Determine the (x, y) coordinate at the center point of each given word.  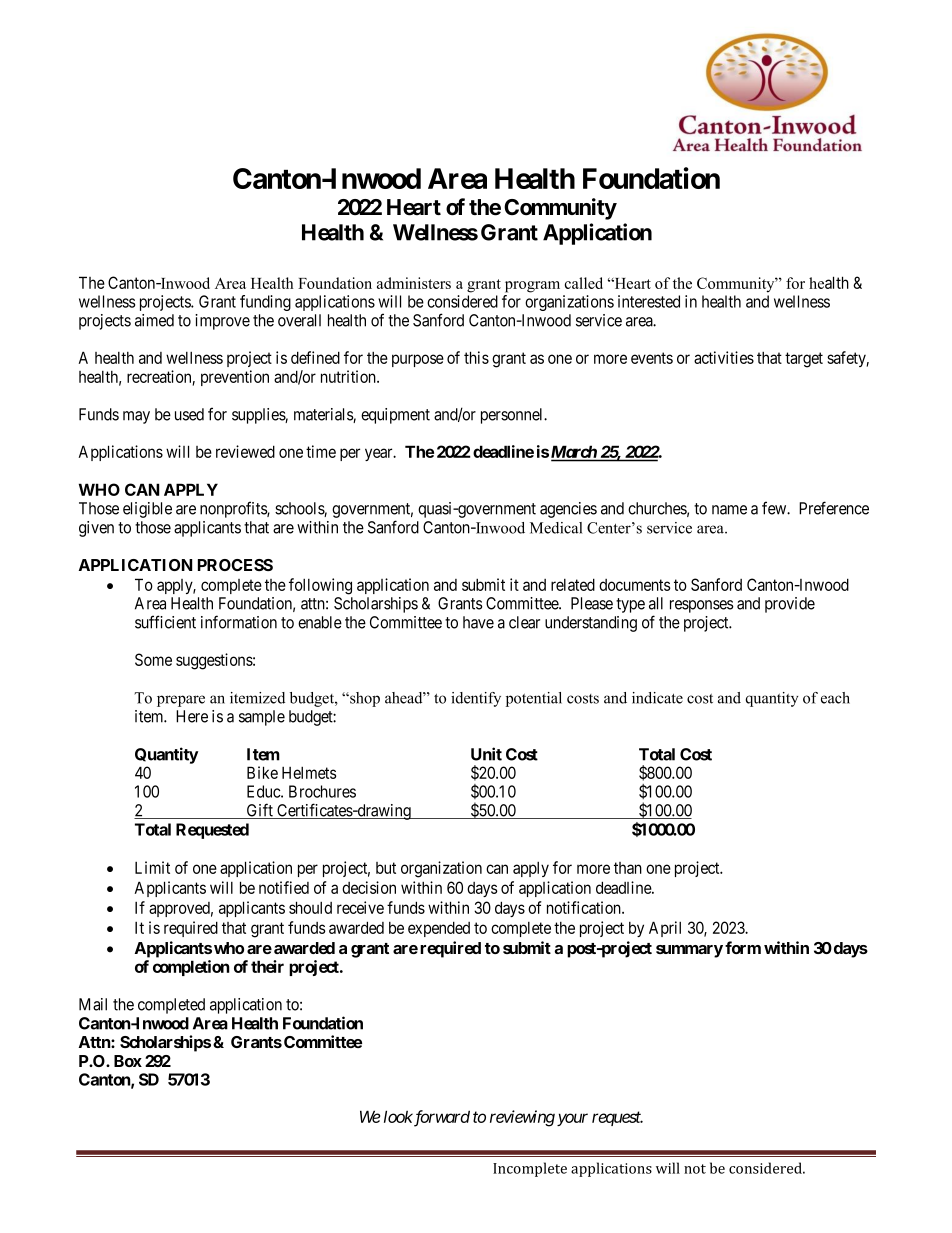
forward (441, 1118)
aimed (154, 320)
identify (476, 699)
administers (414, 283)
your (572, 1119)
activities (724, 357)
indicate (657, 698)
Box (128, 1061)
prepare (181, 701)
